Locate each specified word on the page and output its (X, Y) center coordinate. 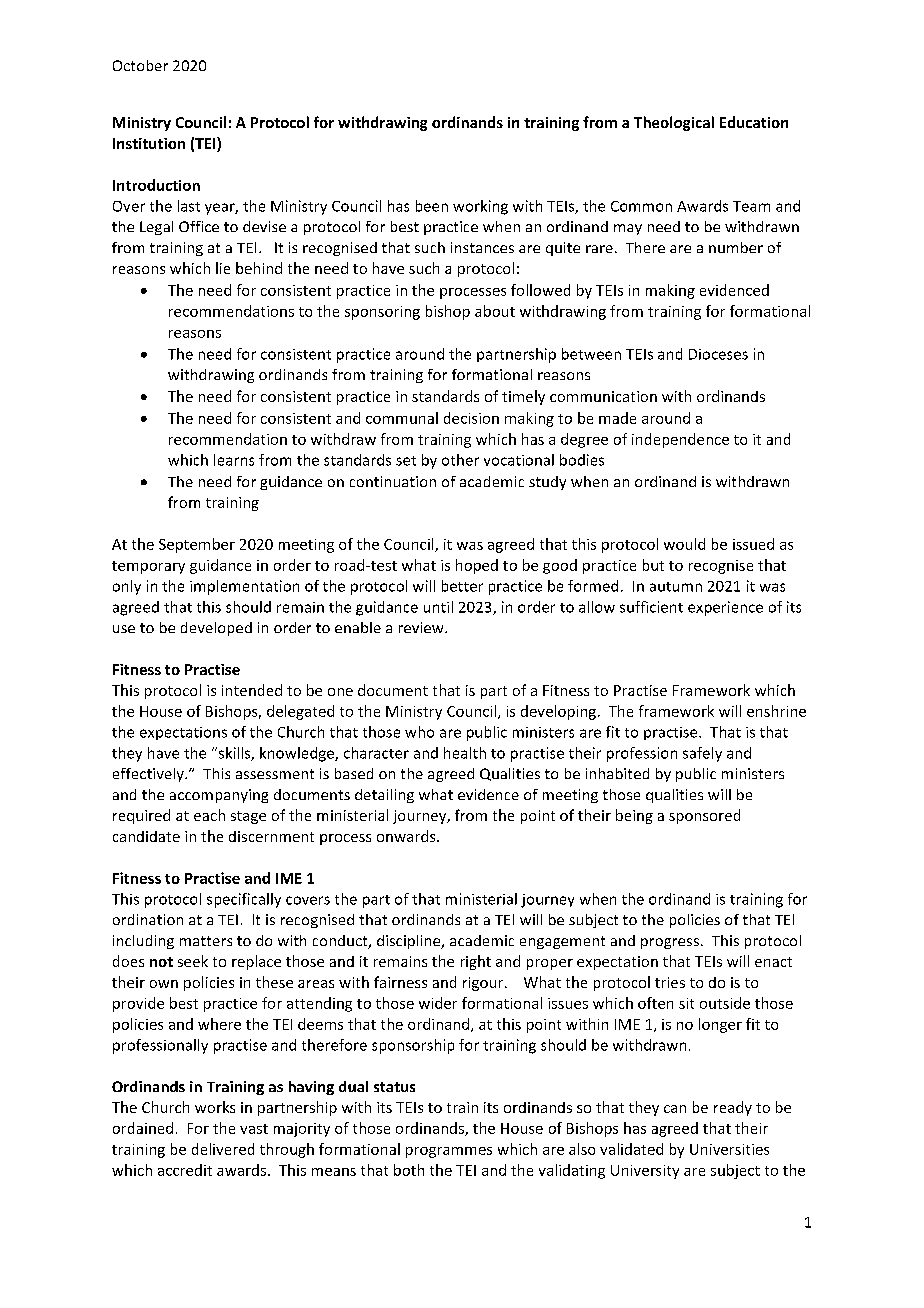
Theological (674, 123)
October (140, 65)
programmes (449, 1152)
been (432, 206)
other (460, 460)
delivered (223, 1149)
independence (680, 440)
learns (234, 460)
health (465, 753)
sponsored (704, 816)
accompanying (219, 796)
